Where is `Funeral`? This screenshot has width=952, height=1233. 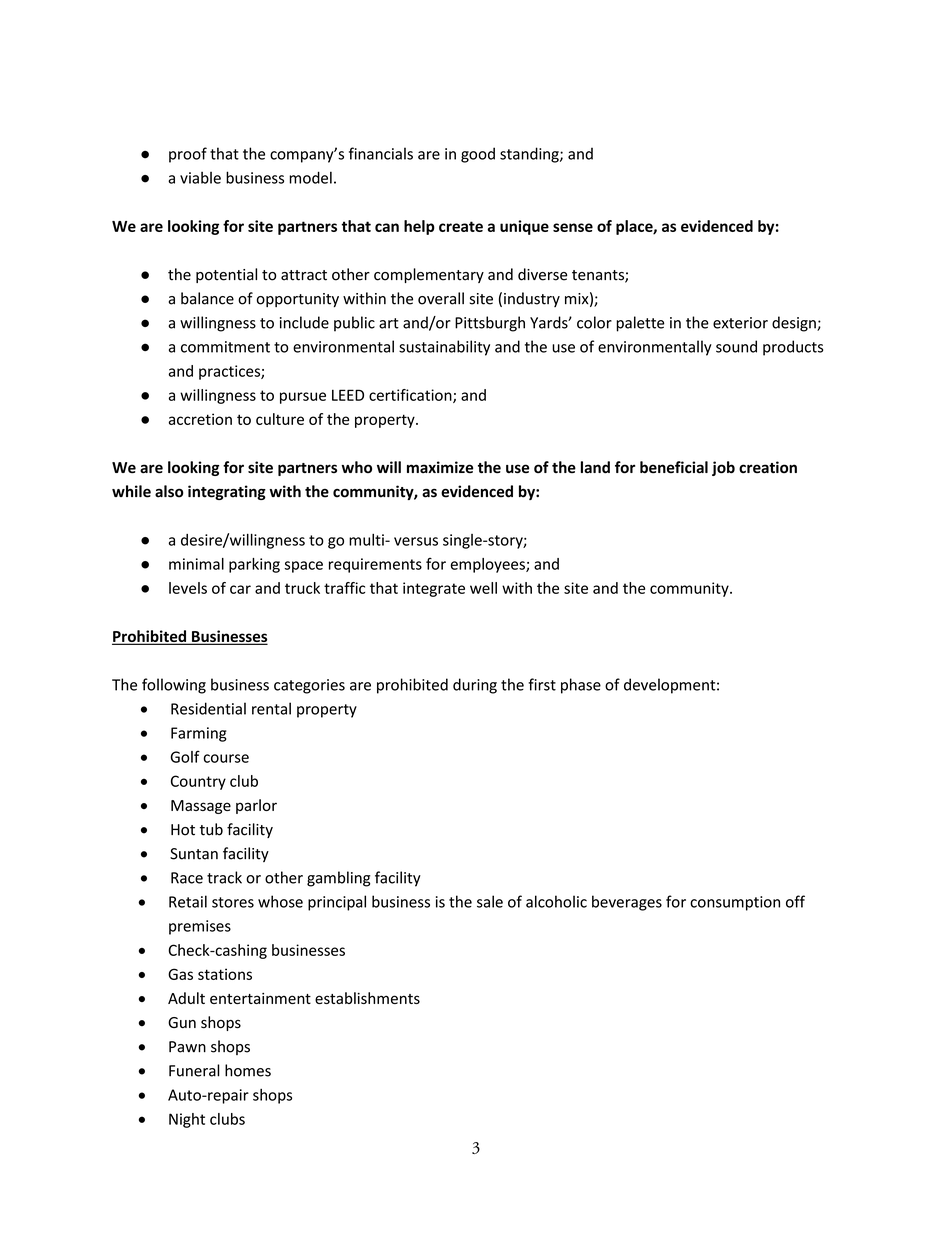
Funeral is located at coordinates (194, 1070).
